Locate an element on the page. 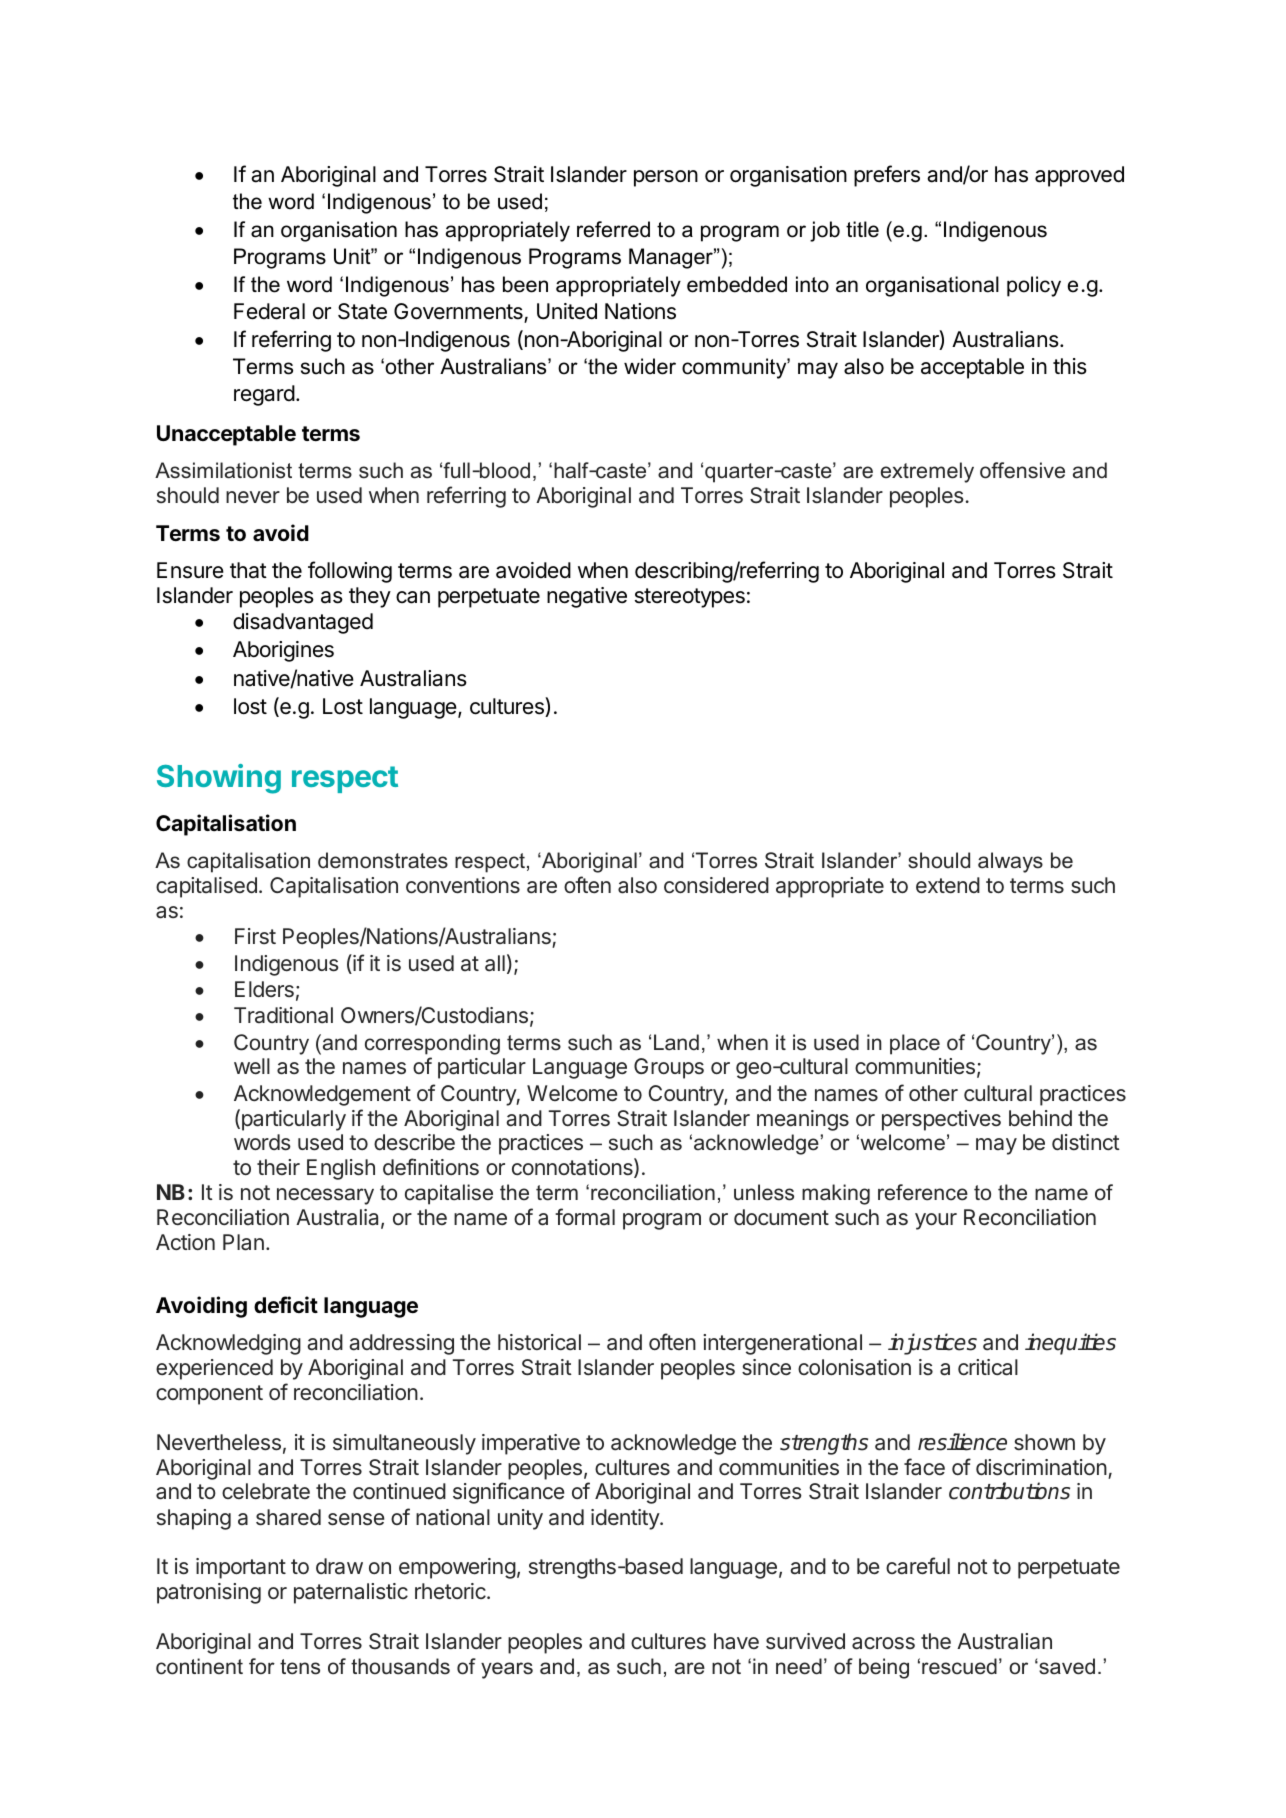 Image resolution: width=1286 pixels, height=1818 pixels. their is located at coordinates (278, 1167).
